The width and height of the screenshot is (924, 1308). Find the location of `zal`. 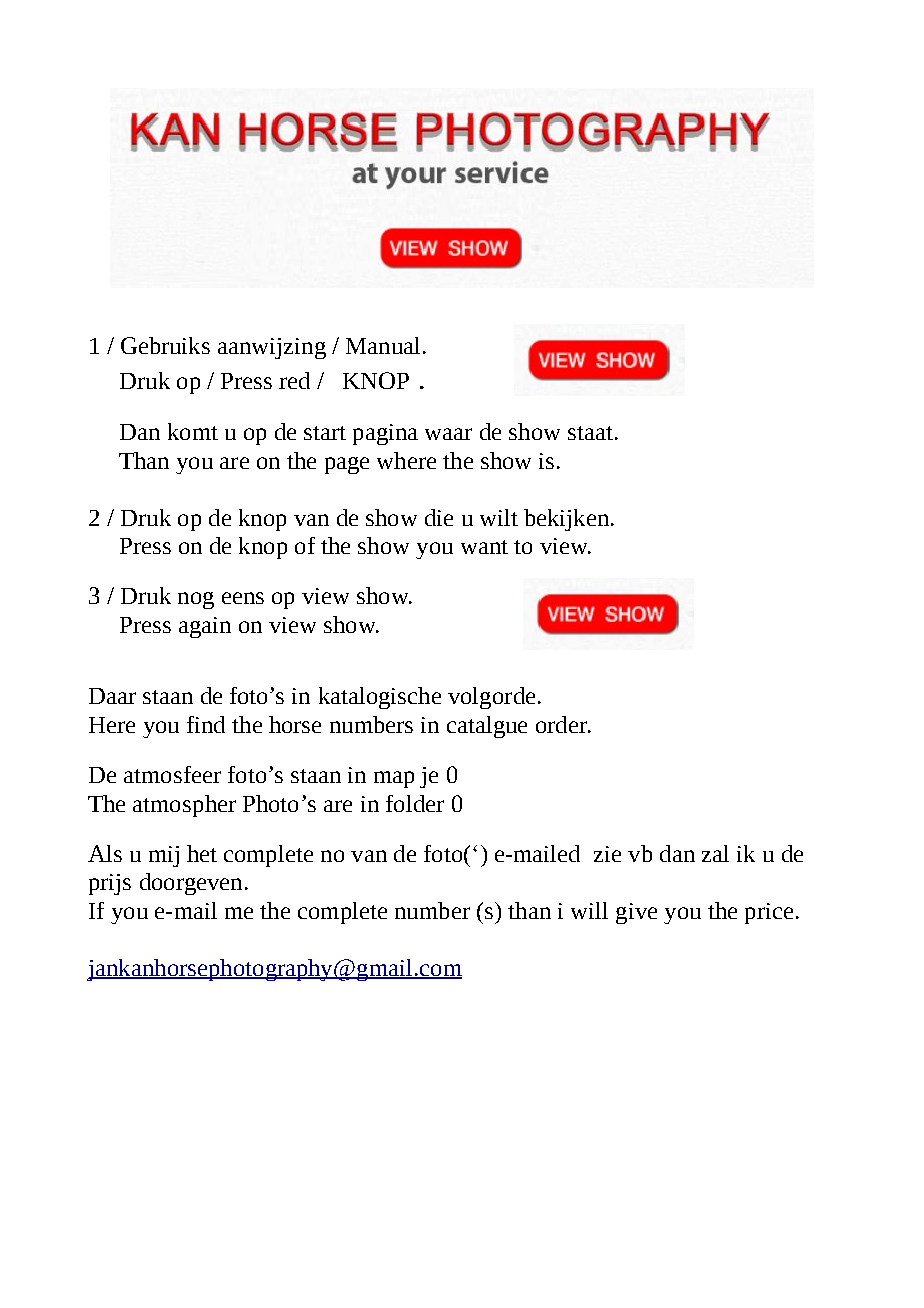

zal is located at coordinates (715, 853).
